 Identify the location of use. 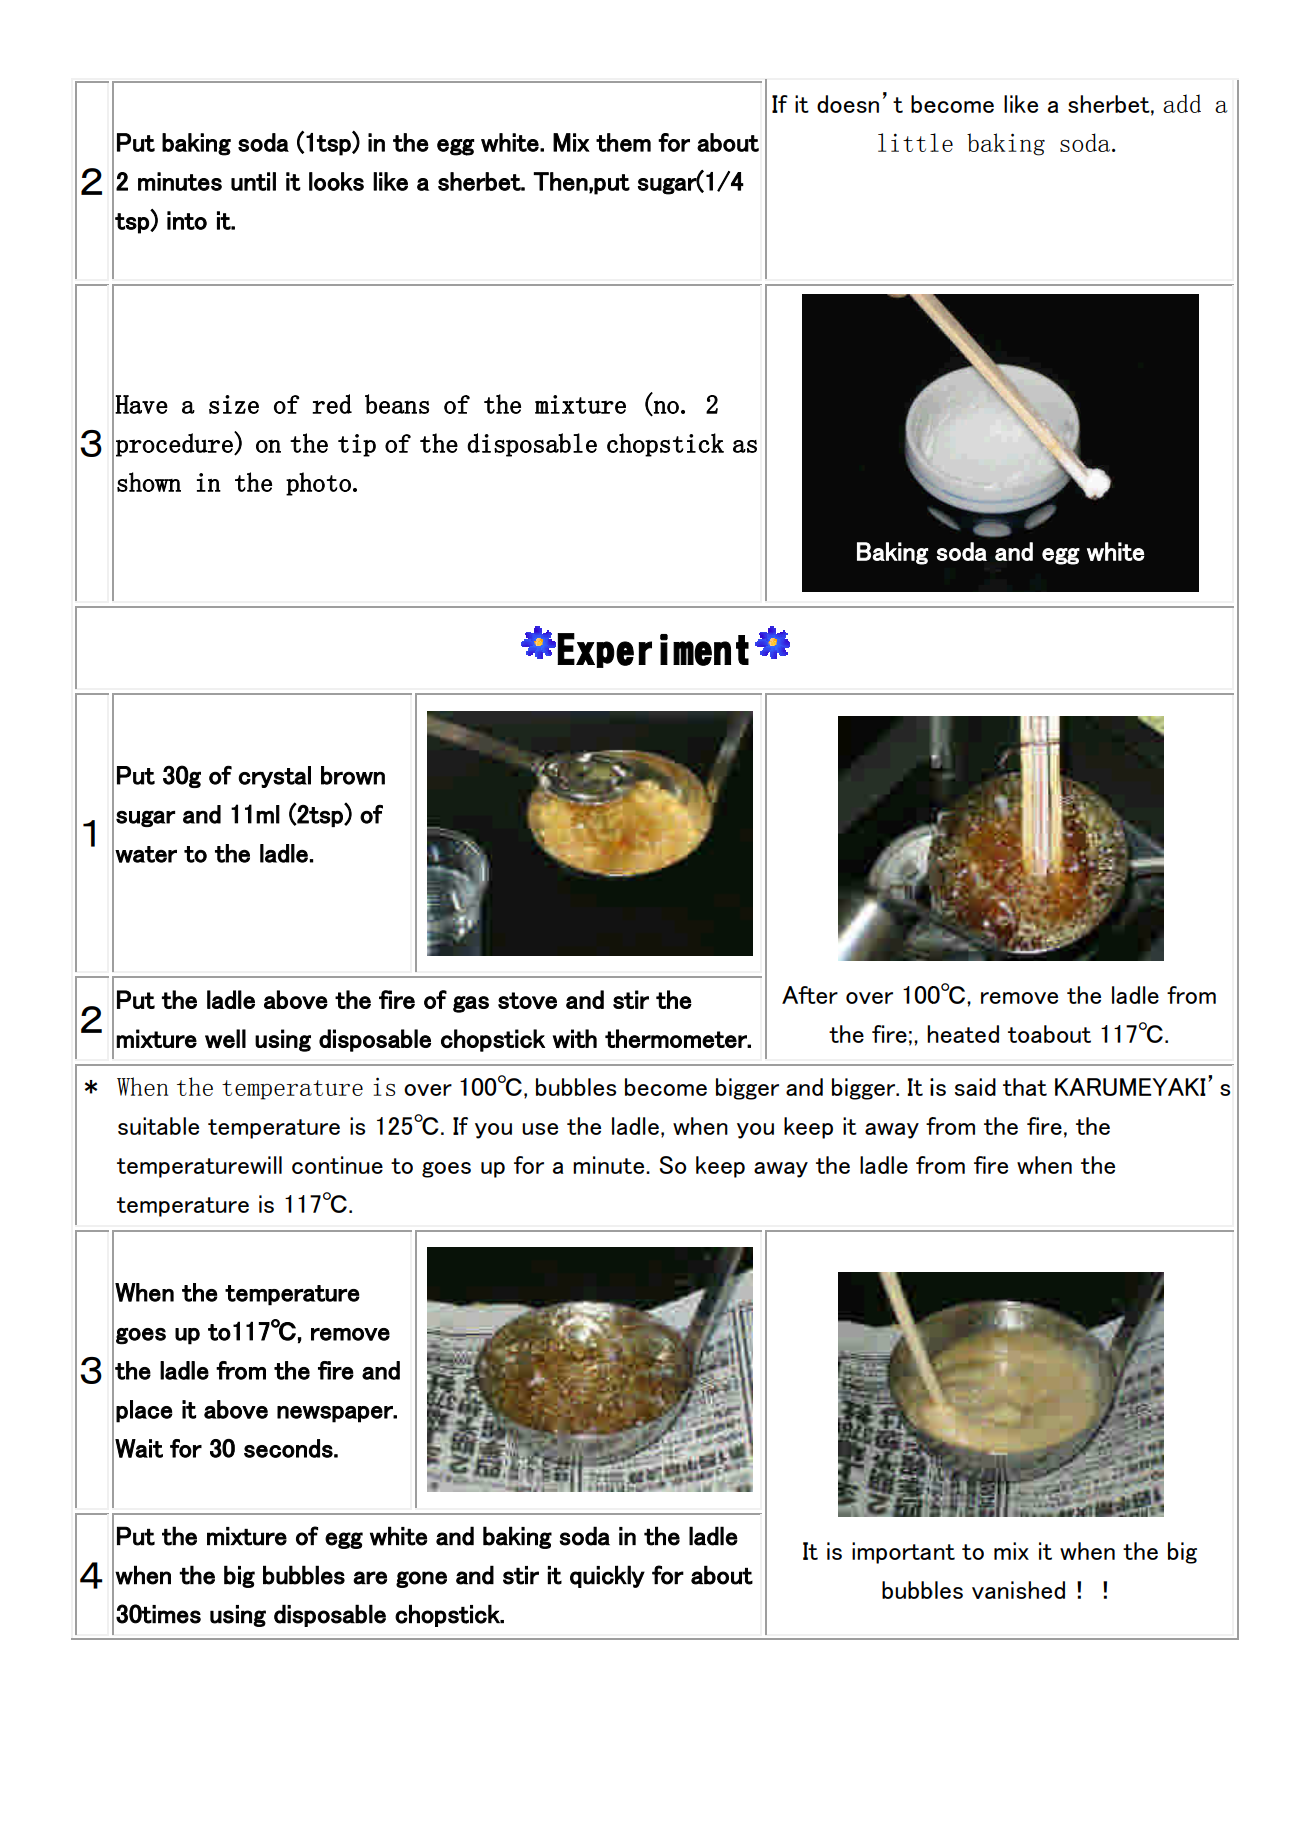
(540, 1129).
